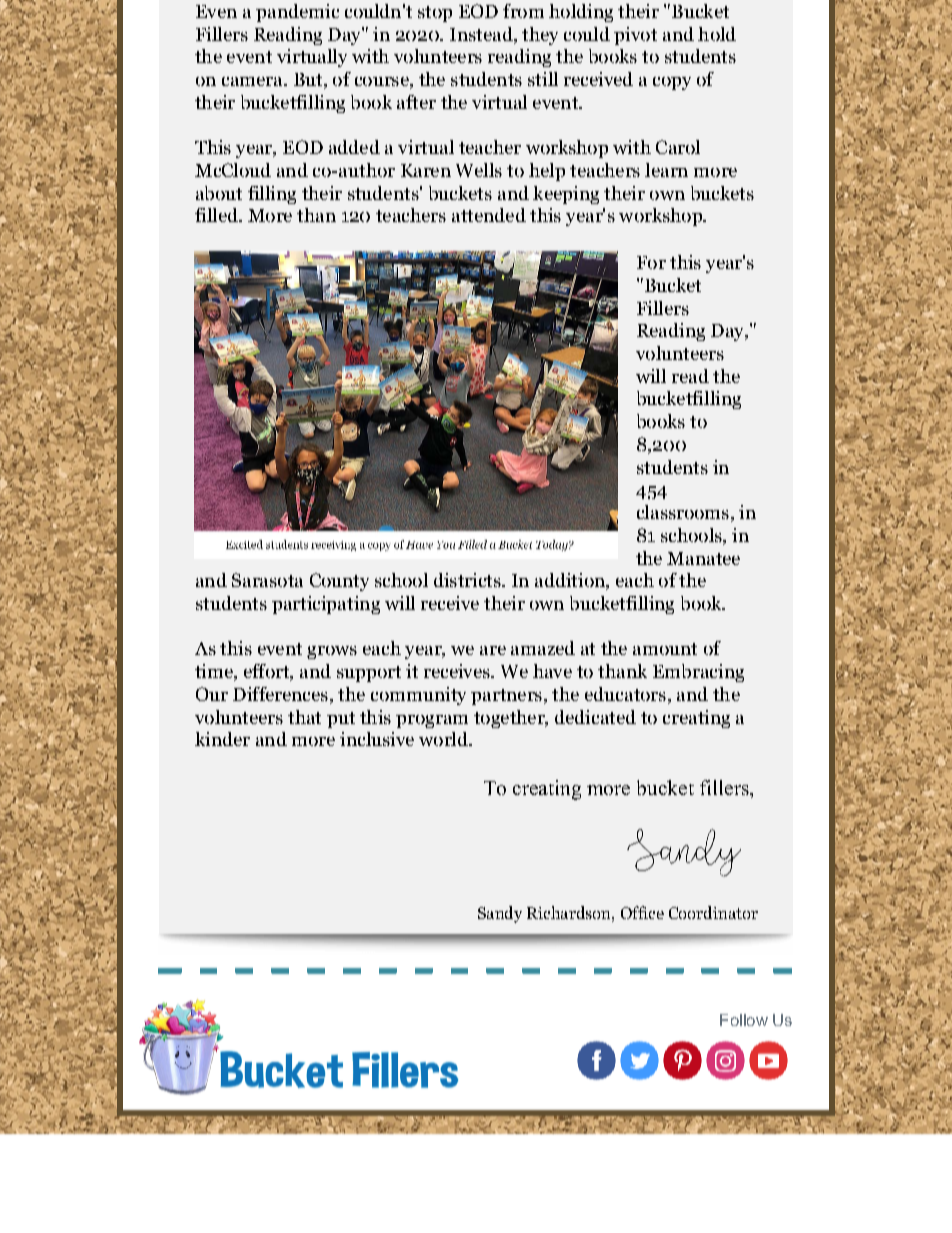  Describe the element at coordinates (267, 672) in the screenshot. I see `effort` at that location.
